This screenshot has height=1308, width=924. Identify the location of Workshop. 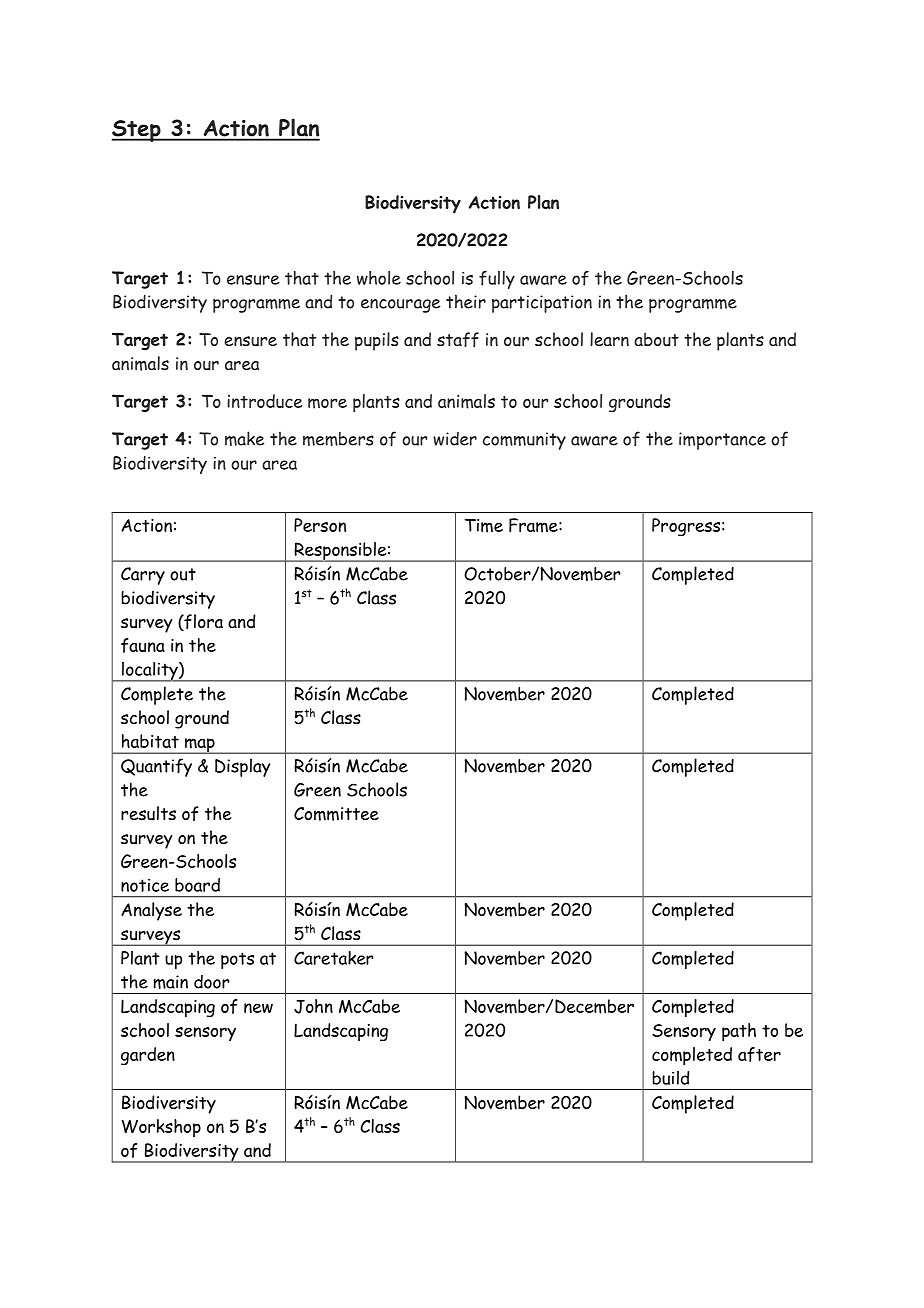
(161, 1128).
